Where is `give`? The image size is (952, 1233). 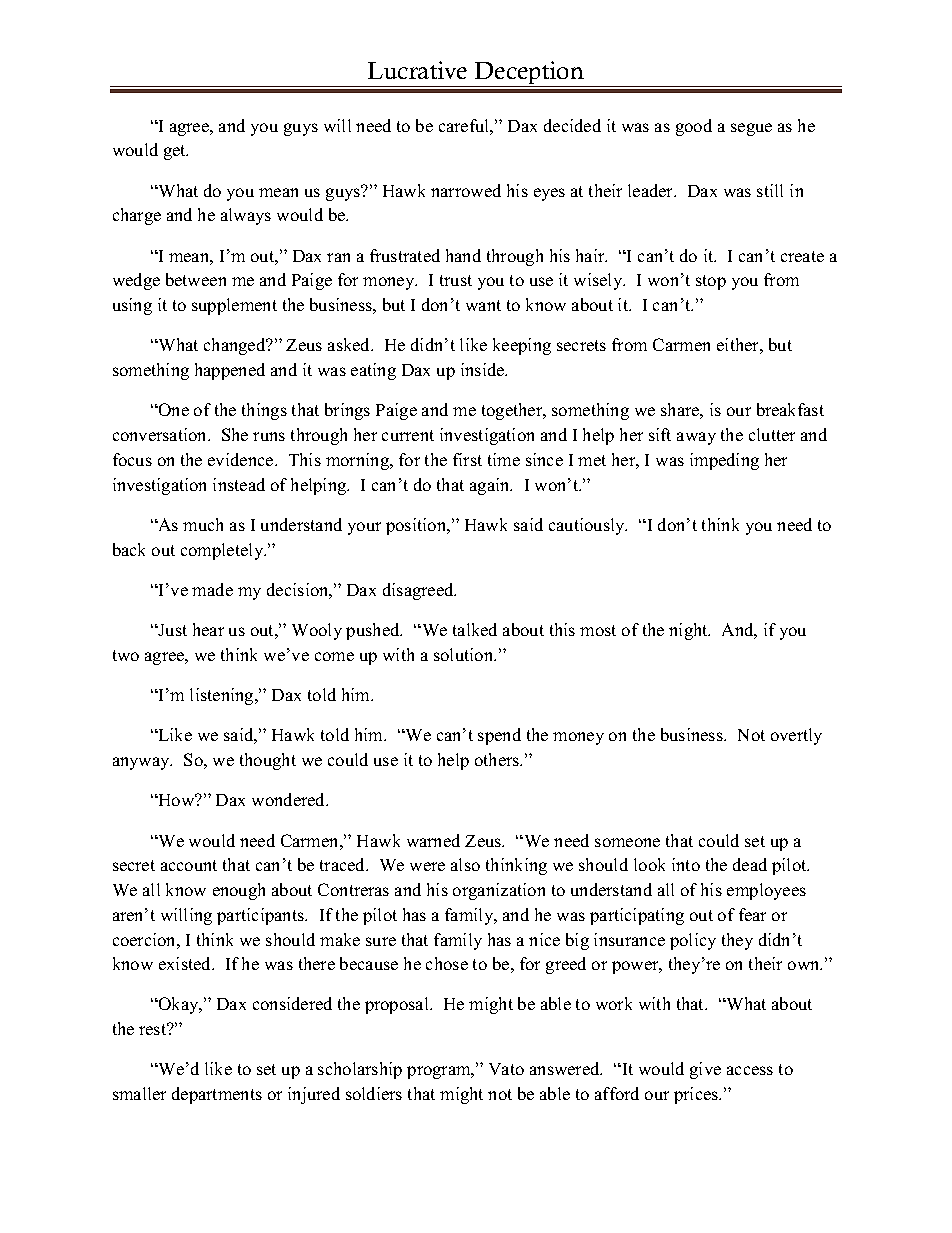 give is located at coordinates (705, 1070).
